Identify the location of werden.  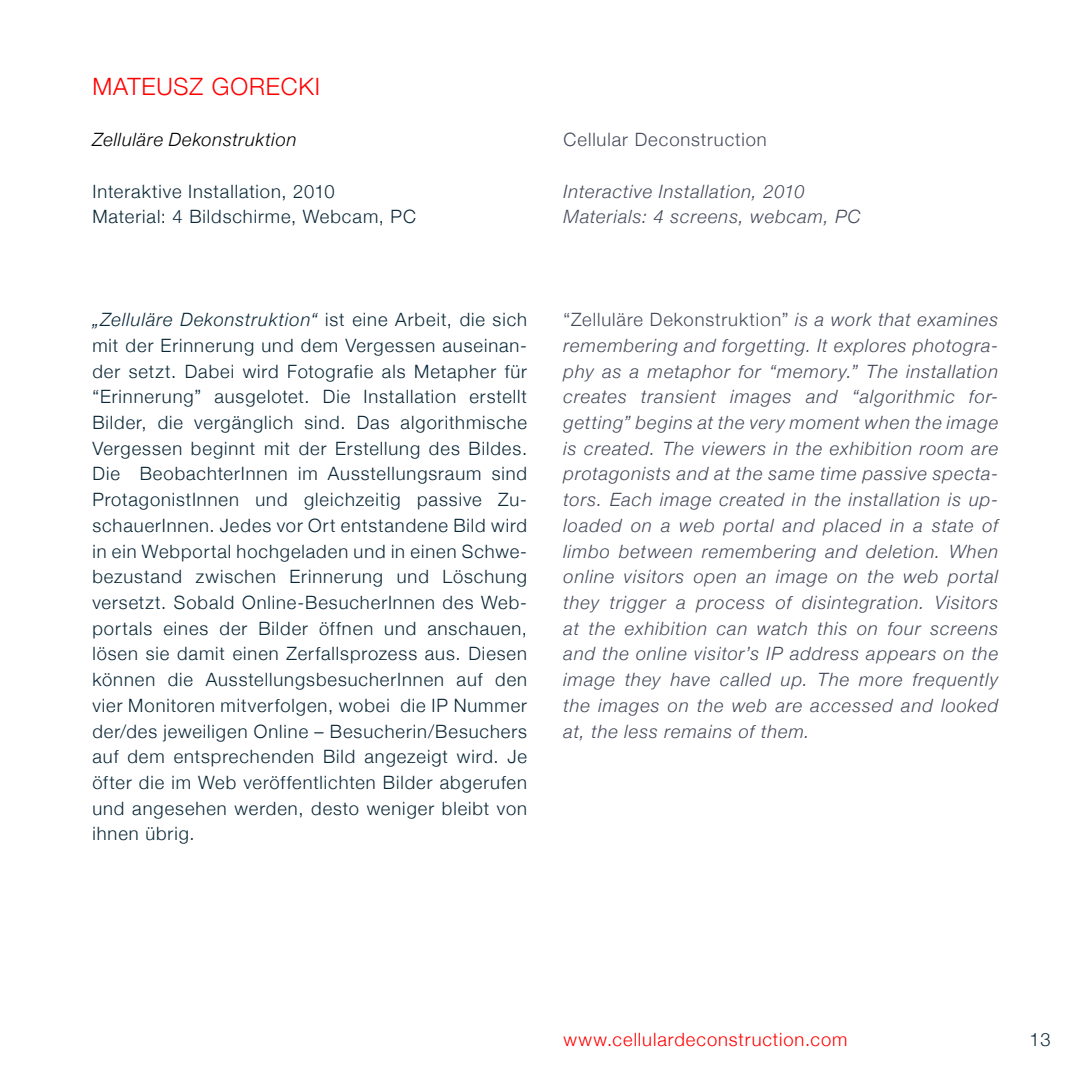
(265, 809).
